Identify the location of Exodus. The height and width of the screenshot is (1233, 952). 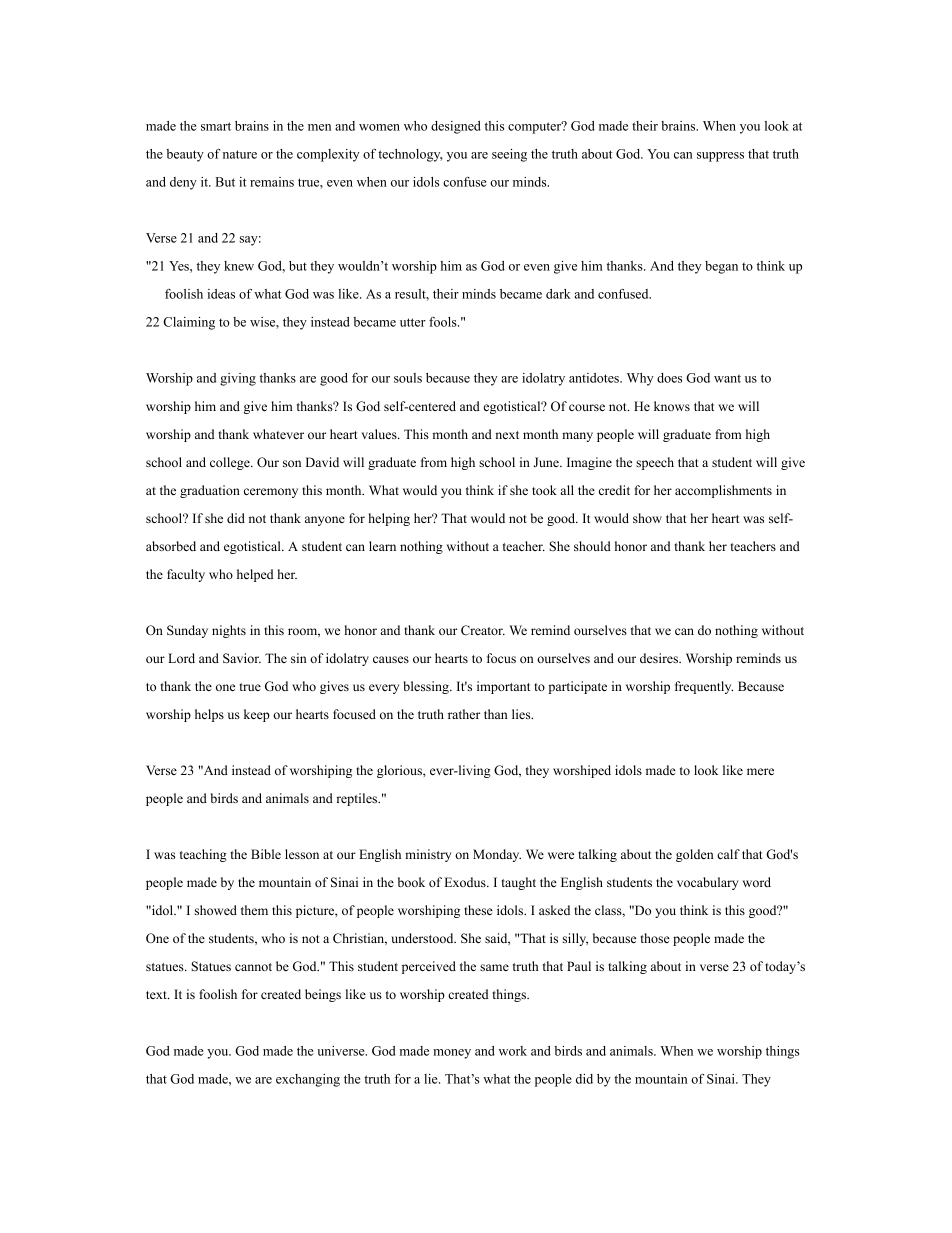
(466, 882).
